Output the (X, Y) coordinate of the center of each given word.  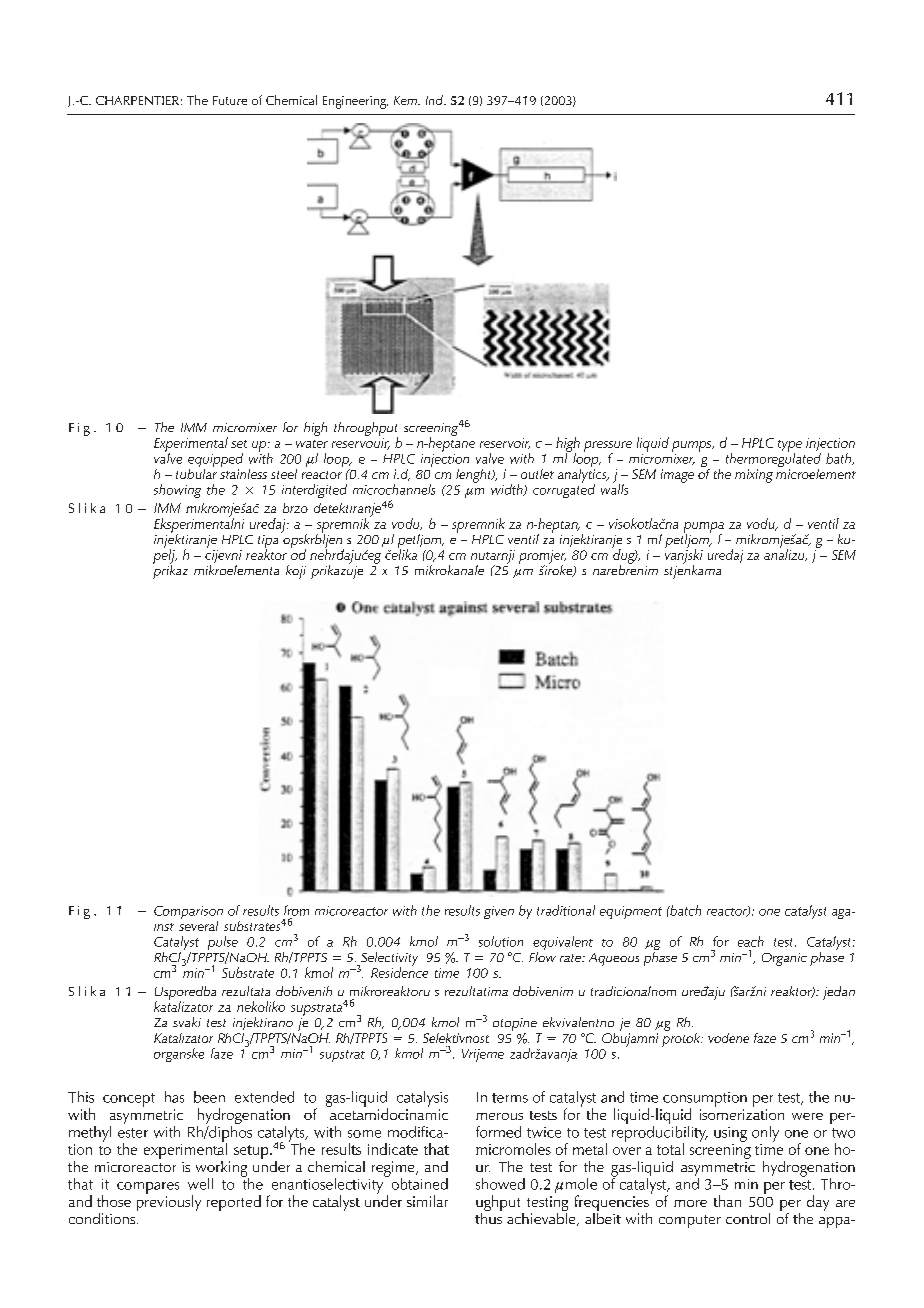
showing (177, 491)
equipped (215, 461)
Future (230, 100)
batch (684, 910)
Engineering (355, 102)
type (790, 447)
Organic (784, 959)
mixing (754, 476)
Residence (399, 971)
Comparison (188, 914)
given (499, 912)
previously (169, 1202)
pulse (223, 944)
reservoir (505, 443)
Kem (406, 100)
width (508, 490)
